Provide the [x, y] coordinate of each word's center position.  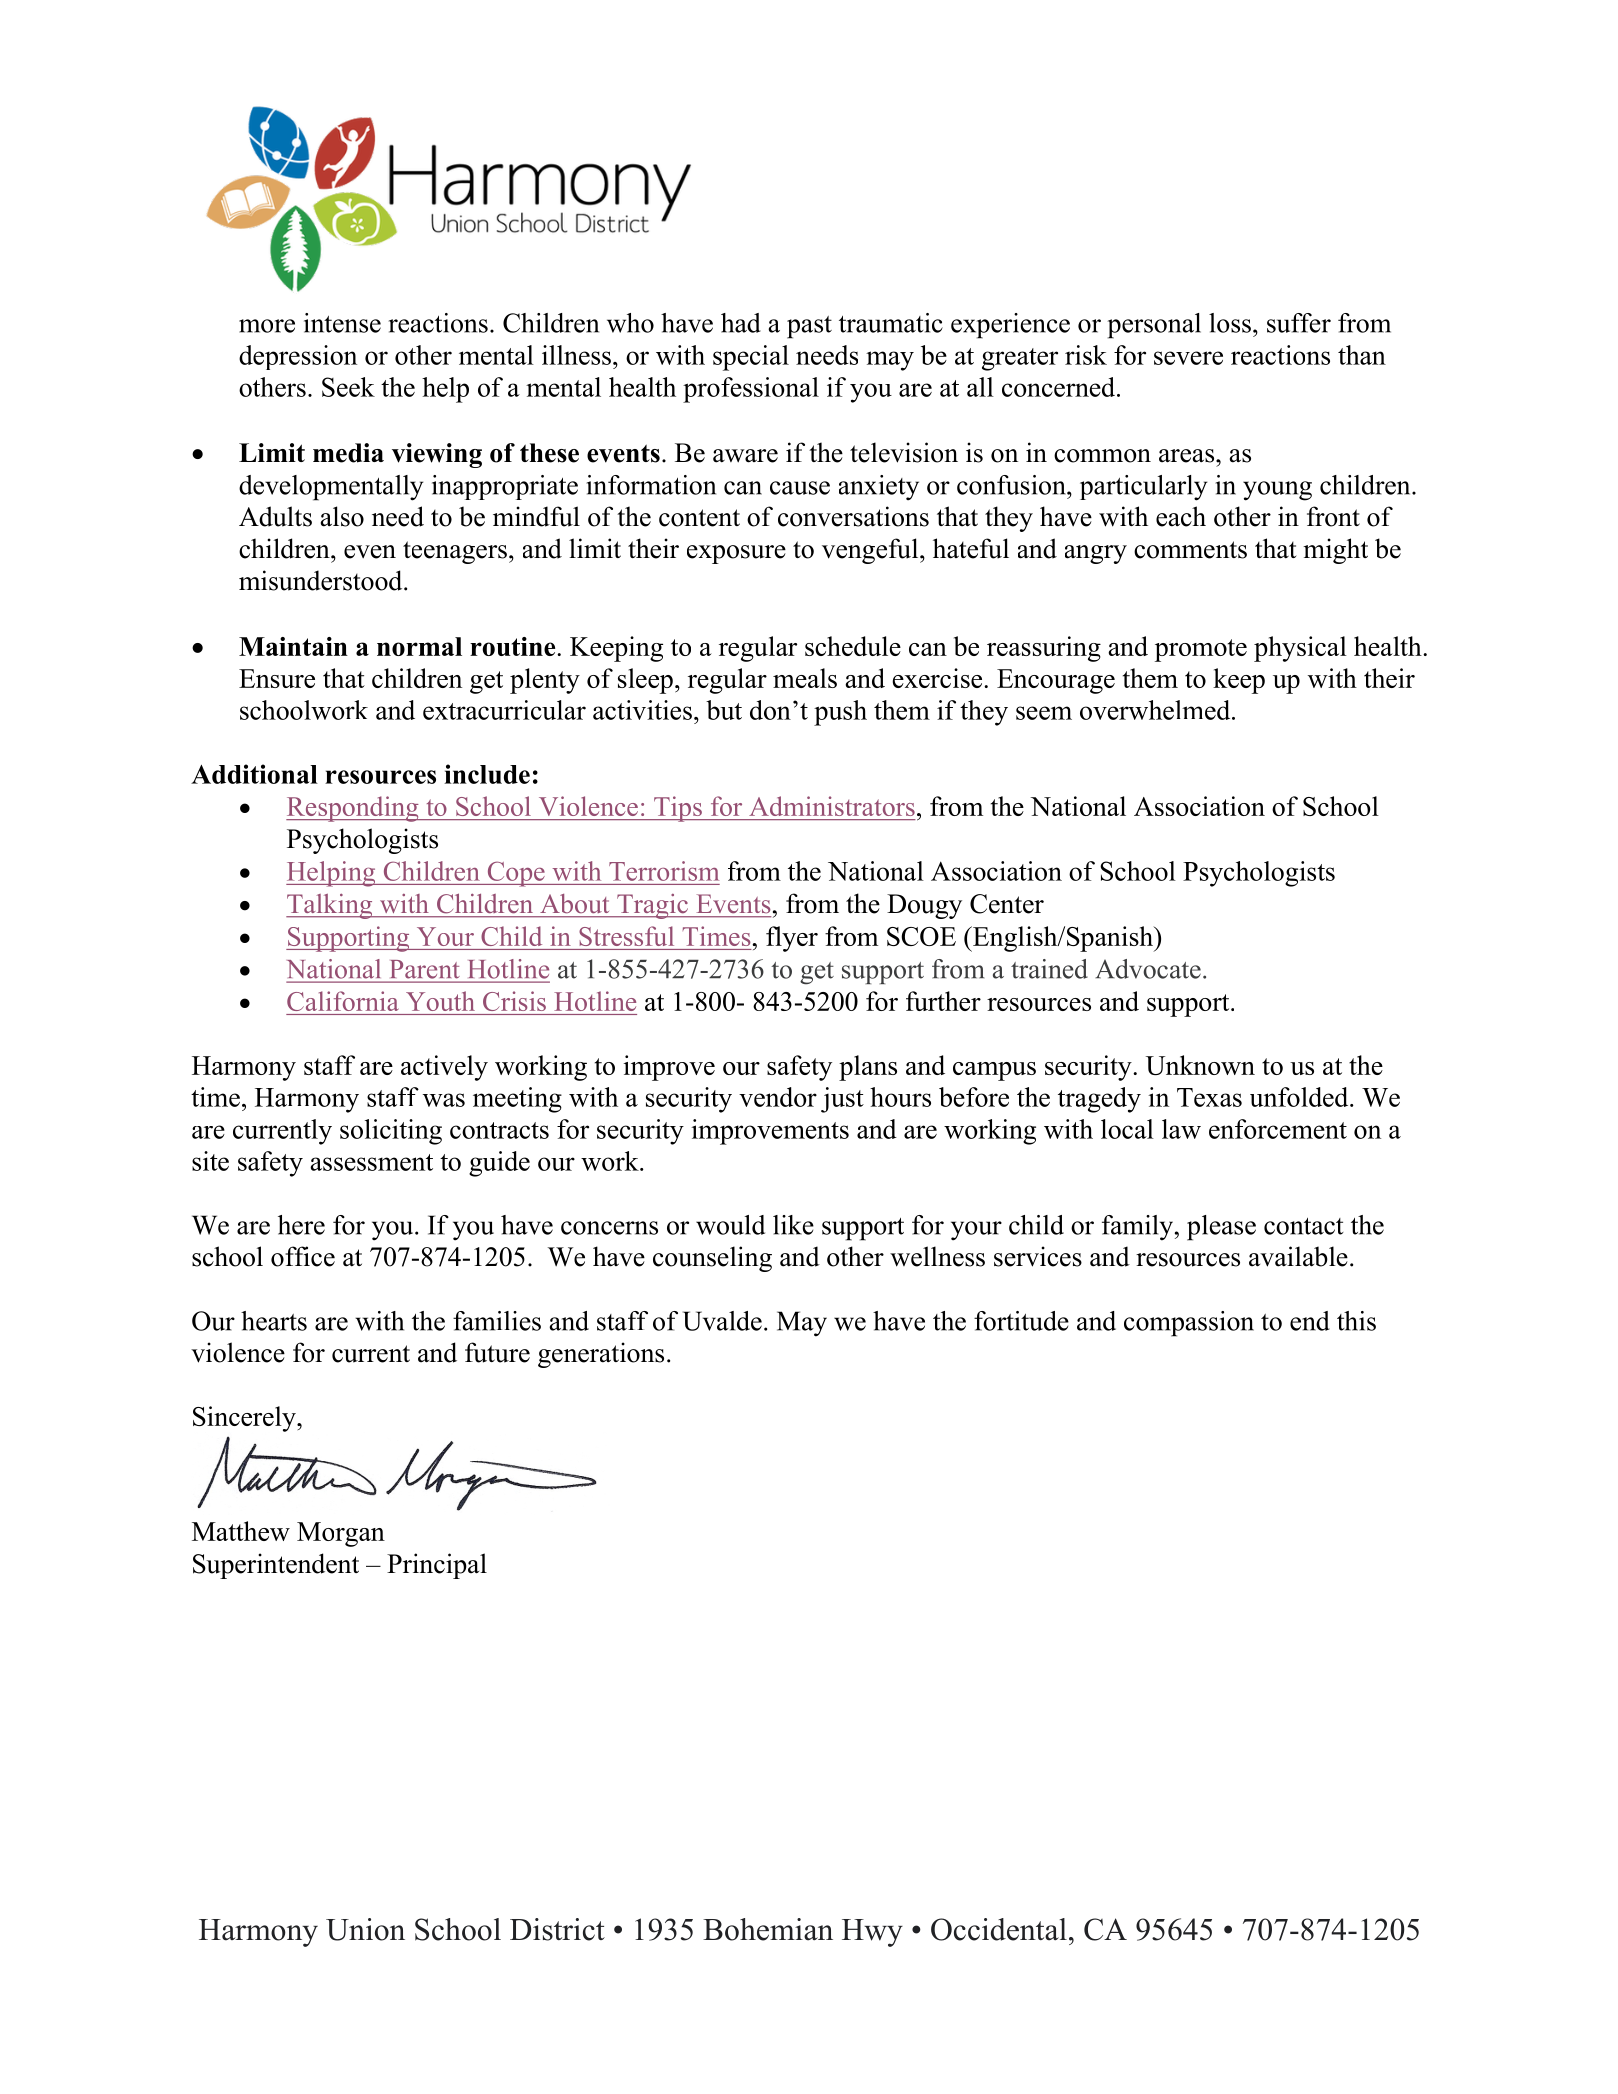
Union [365, 1929]
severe [1188, 358]
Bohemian [768, 1929]
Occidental [999, 1929]
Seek [348, 387]
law [1181, 1129]
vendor [778, 1097]
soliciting [391, 1132]
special [751, 358]
